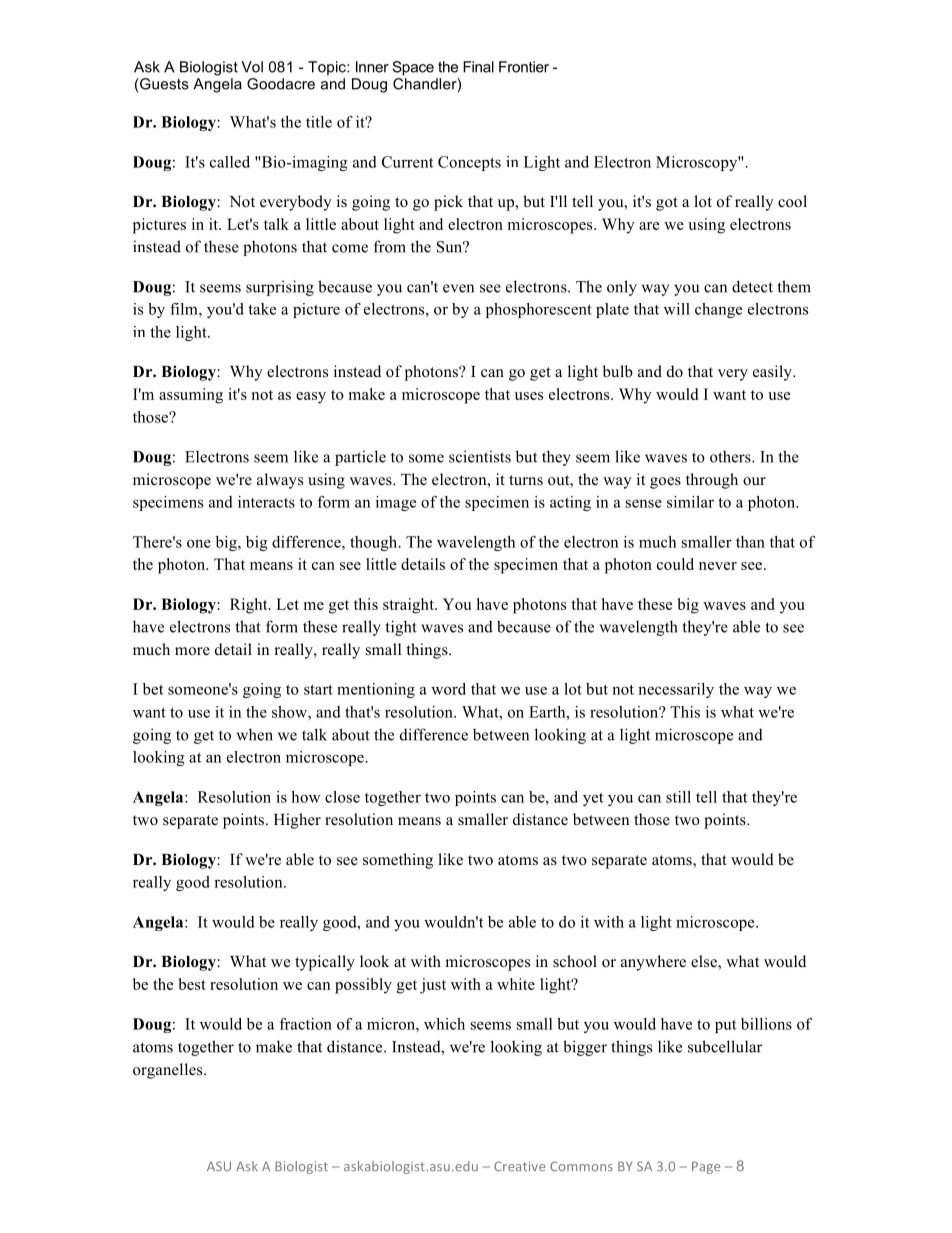 The image size is (952, 1233). I want to click on got, so click(667, 204).
